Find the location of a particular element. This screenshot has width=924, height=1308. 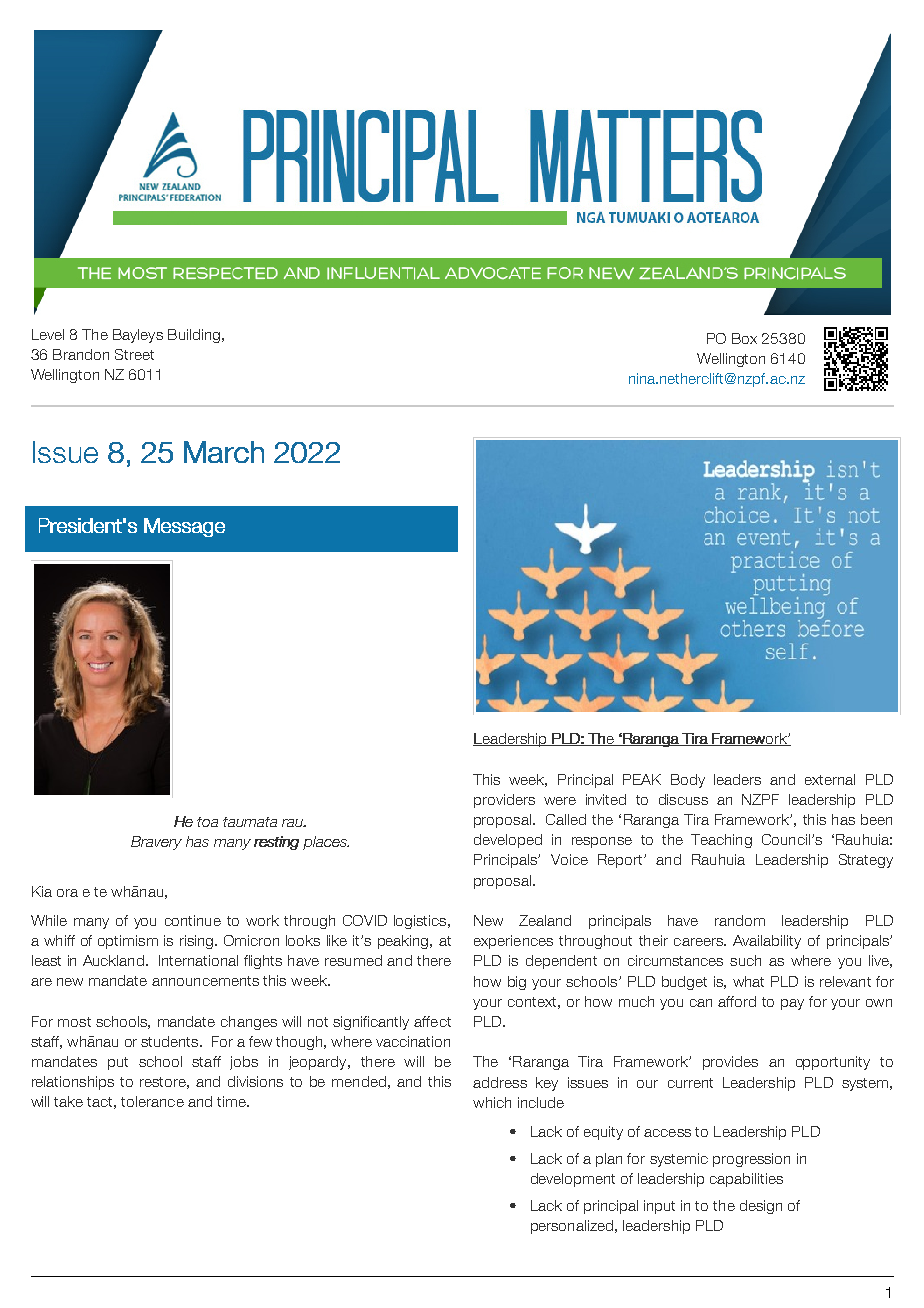

design is located at coordinates (761, 1207).
